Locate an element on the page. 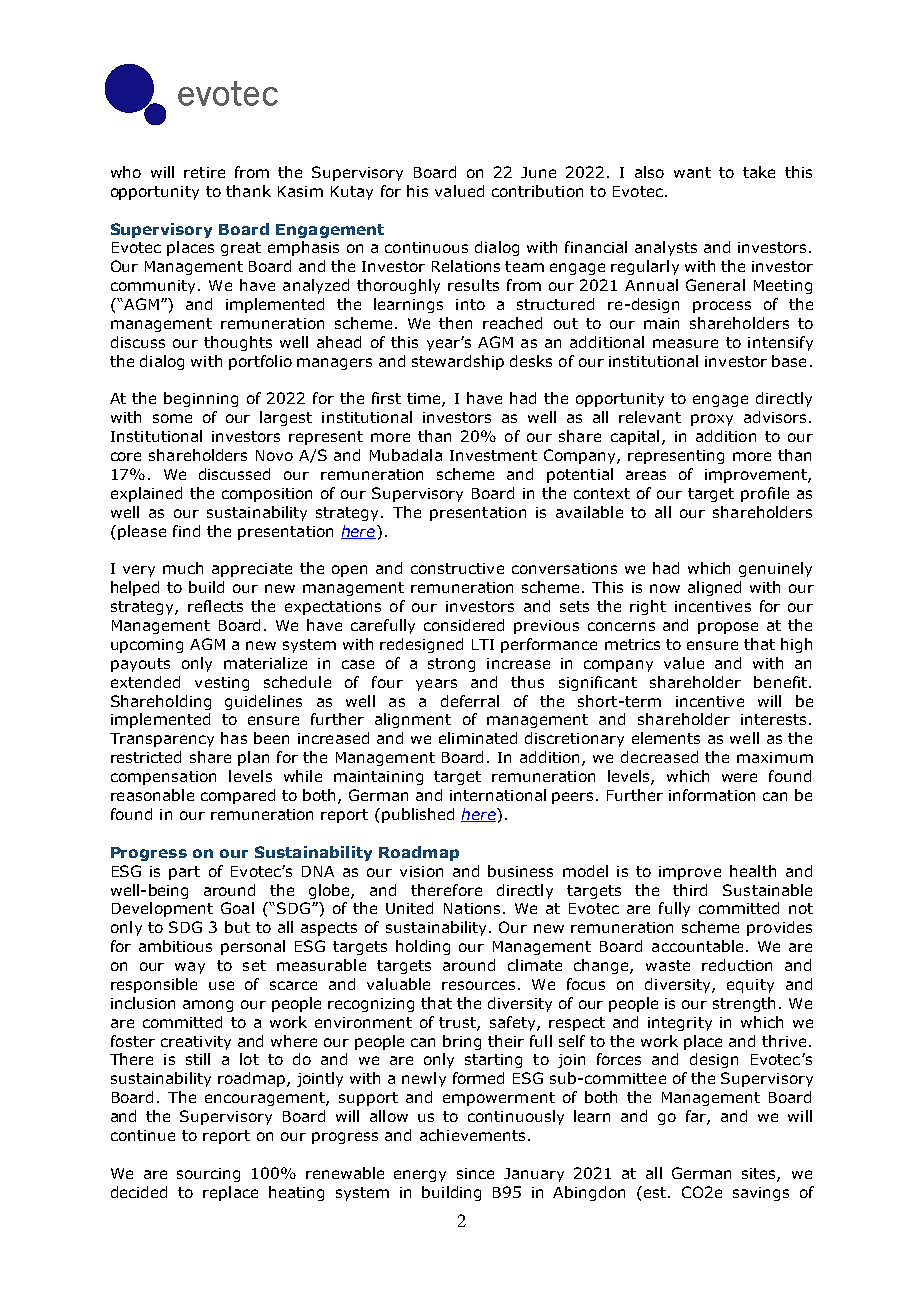 This document has height=1308, width=924. contribution is located at coordinates (537, 191).
